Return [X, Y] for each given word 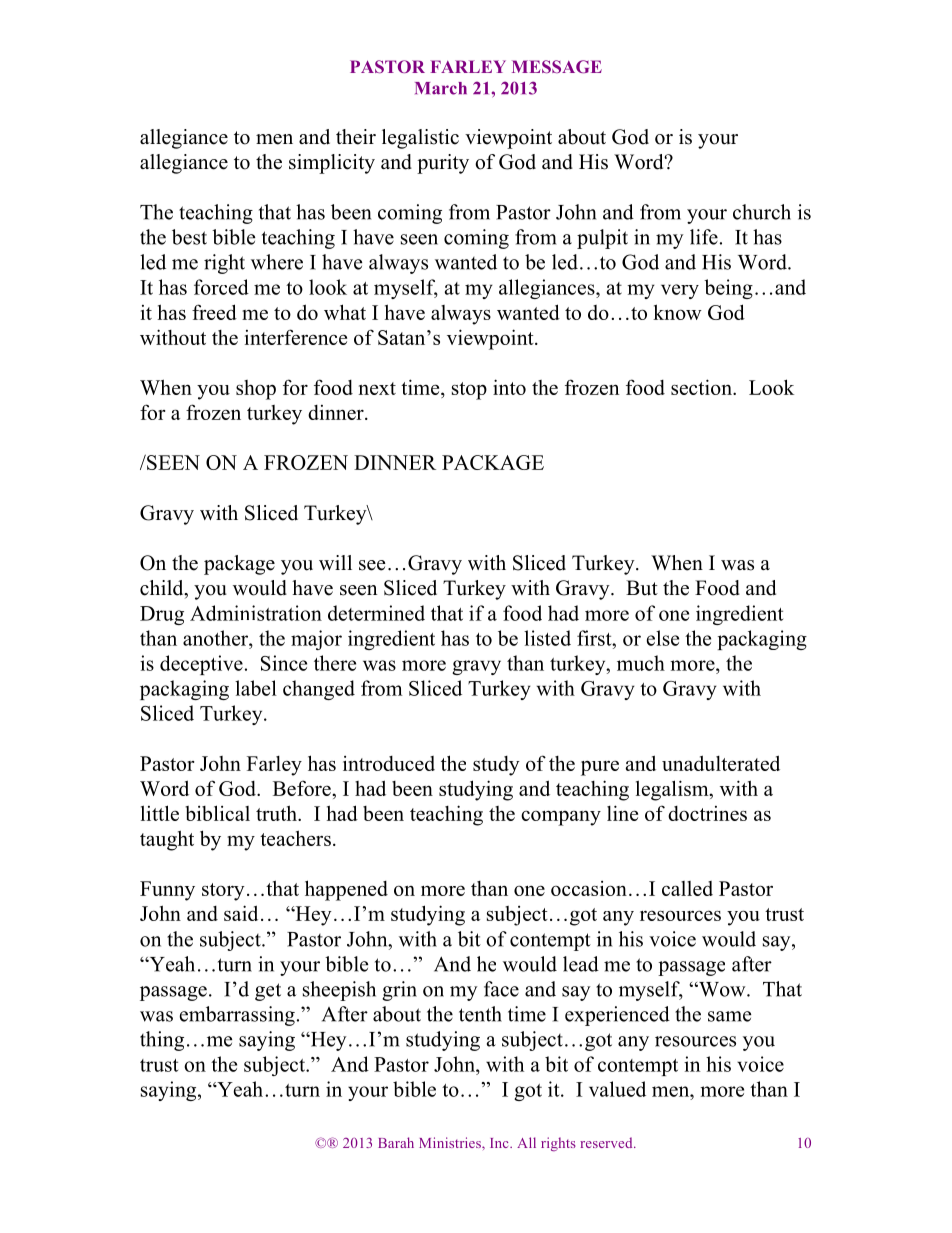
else [663, 638]
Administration [256, 613]
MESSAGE [557, 66]
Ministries [451, 1142]
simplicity [332, 164]
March [441, 88]
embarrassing [237, 1016]
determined [376, 613]
